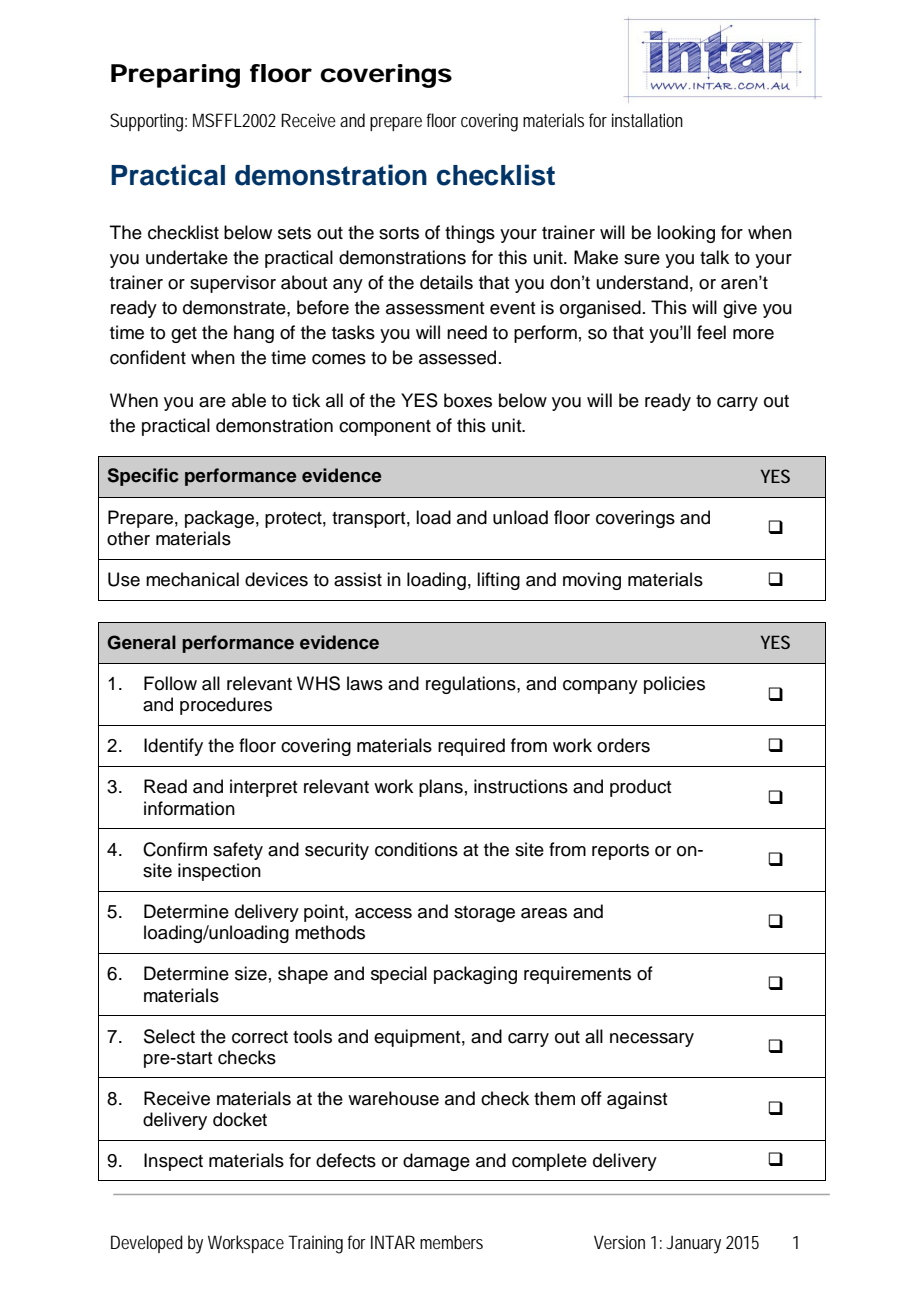 Image resolution: width=924 pixels, height=1308 pixels. I want to click on Supporting, so click(148, 122).
